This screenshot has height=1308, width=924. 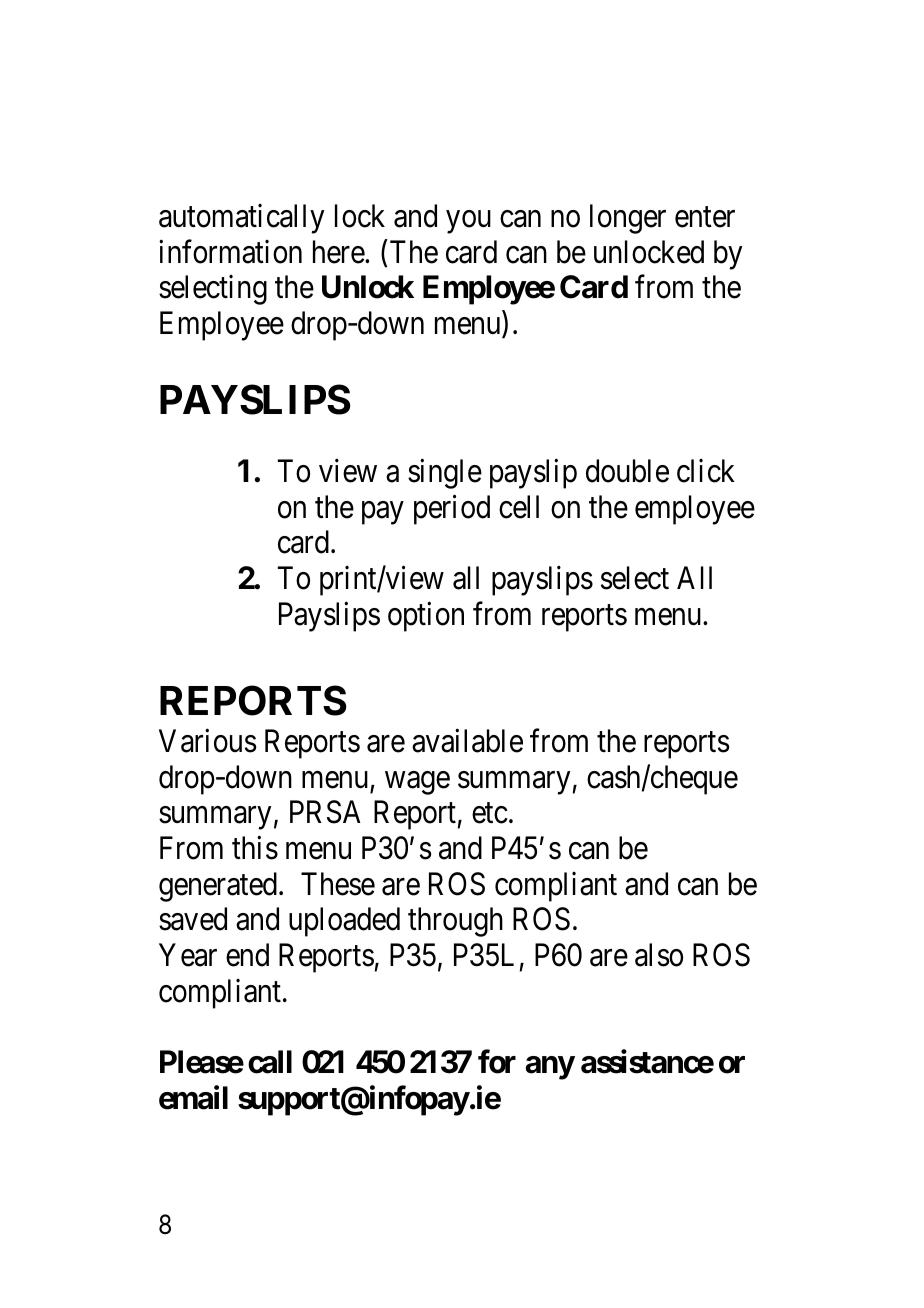 What do you see at coordinates (628, 219) in the screenshot?
I see `longer` at bounding box center [628, 219].
